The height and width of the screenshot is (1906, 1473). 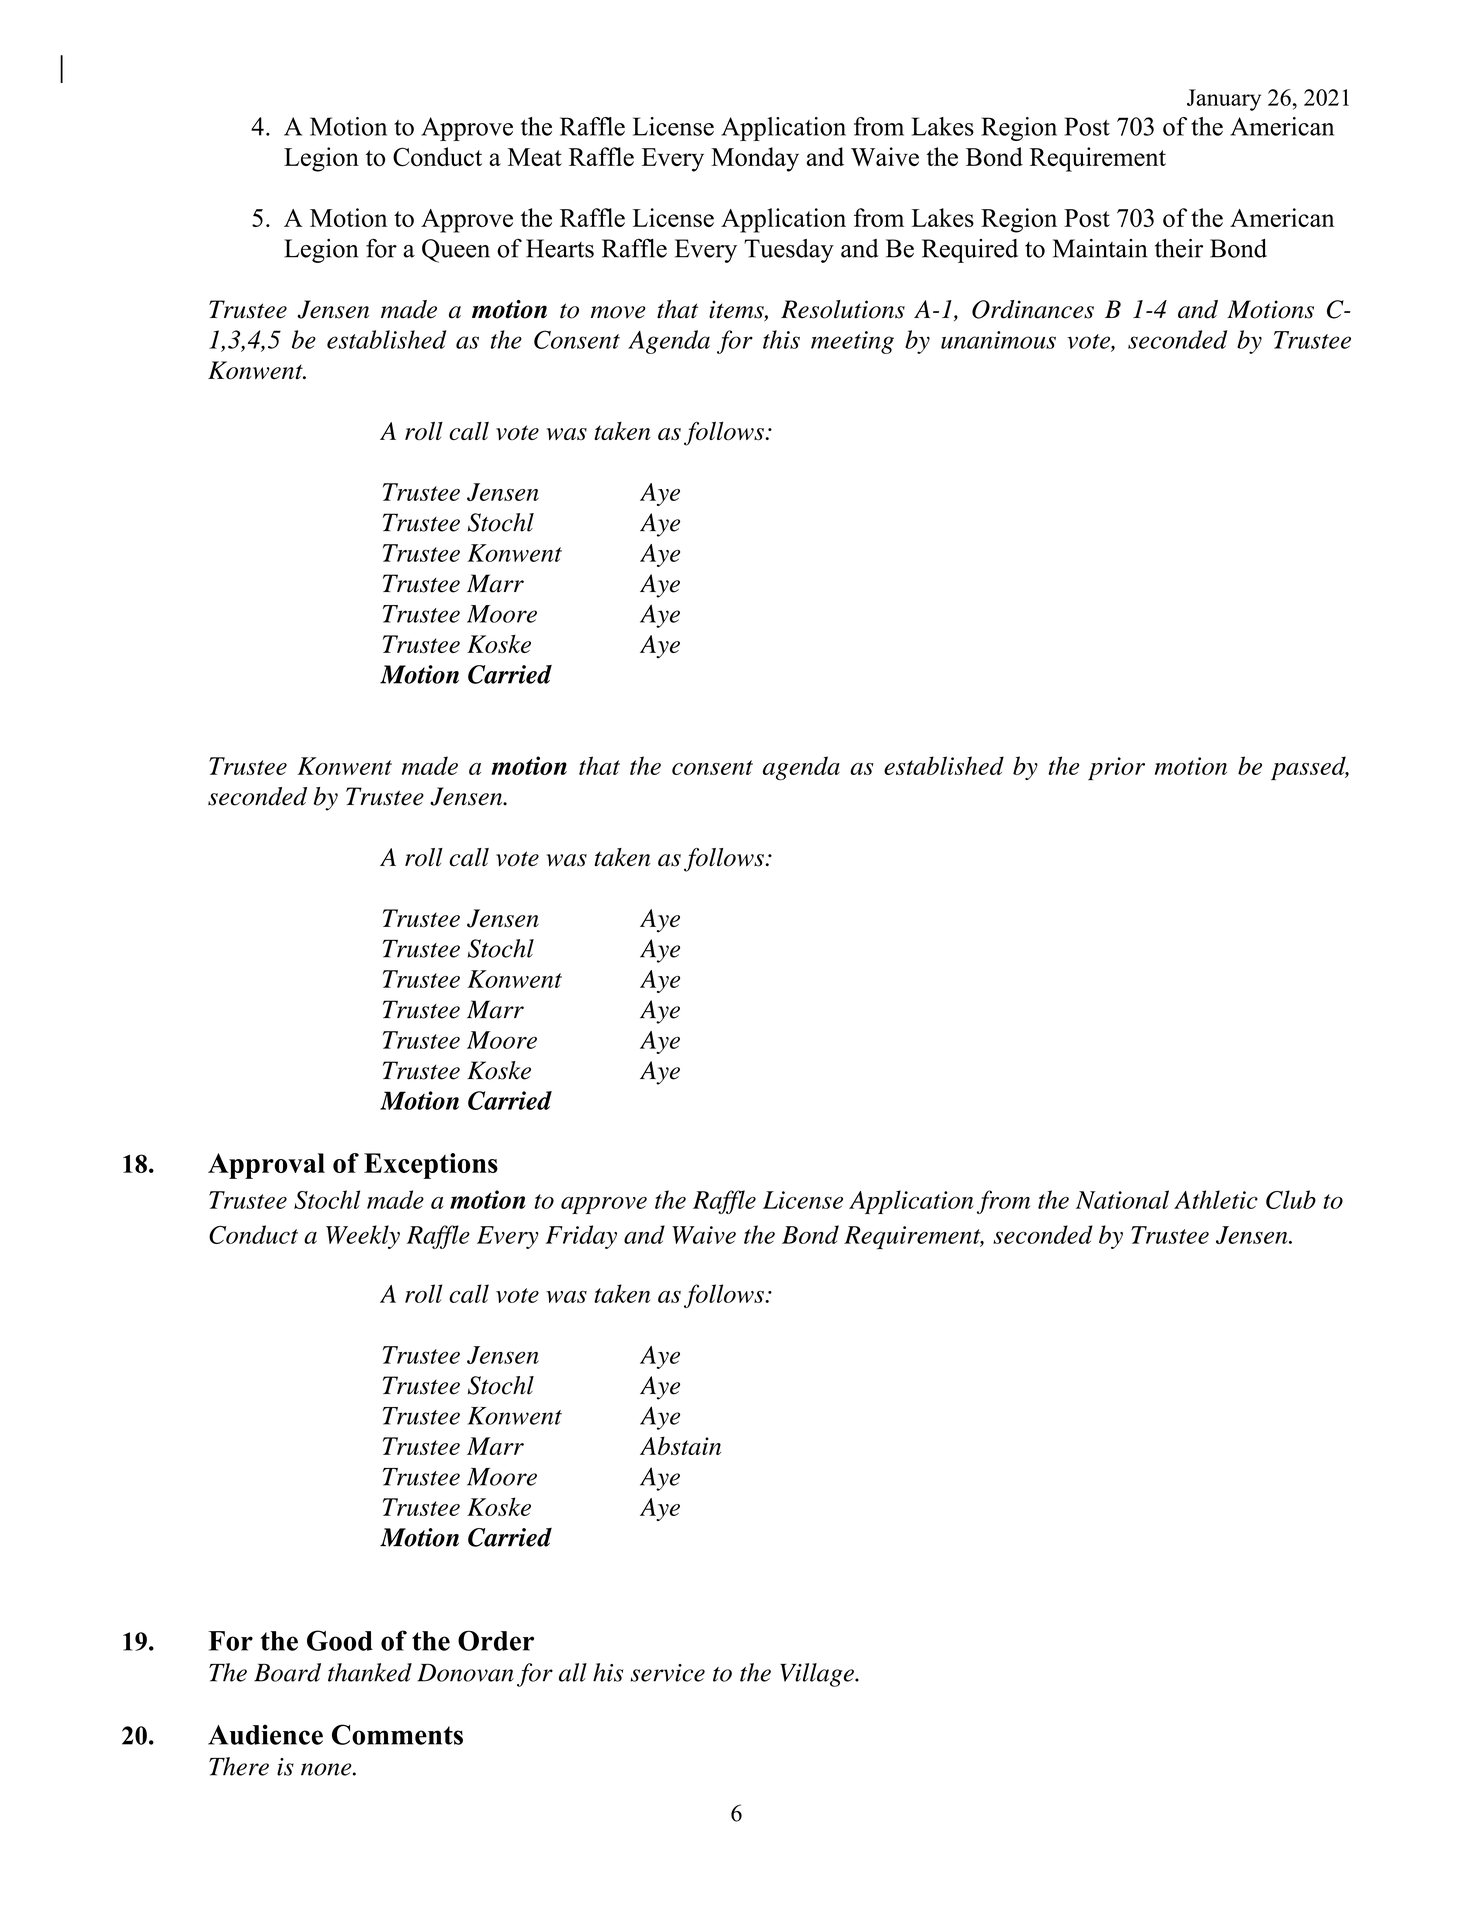 I want to click on Monday, so click(x=755, y=159).
